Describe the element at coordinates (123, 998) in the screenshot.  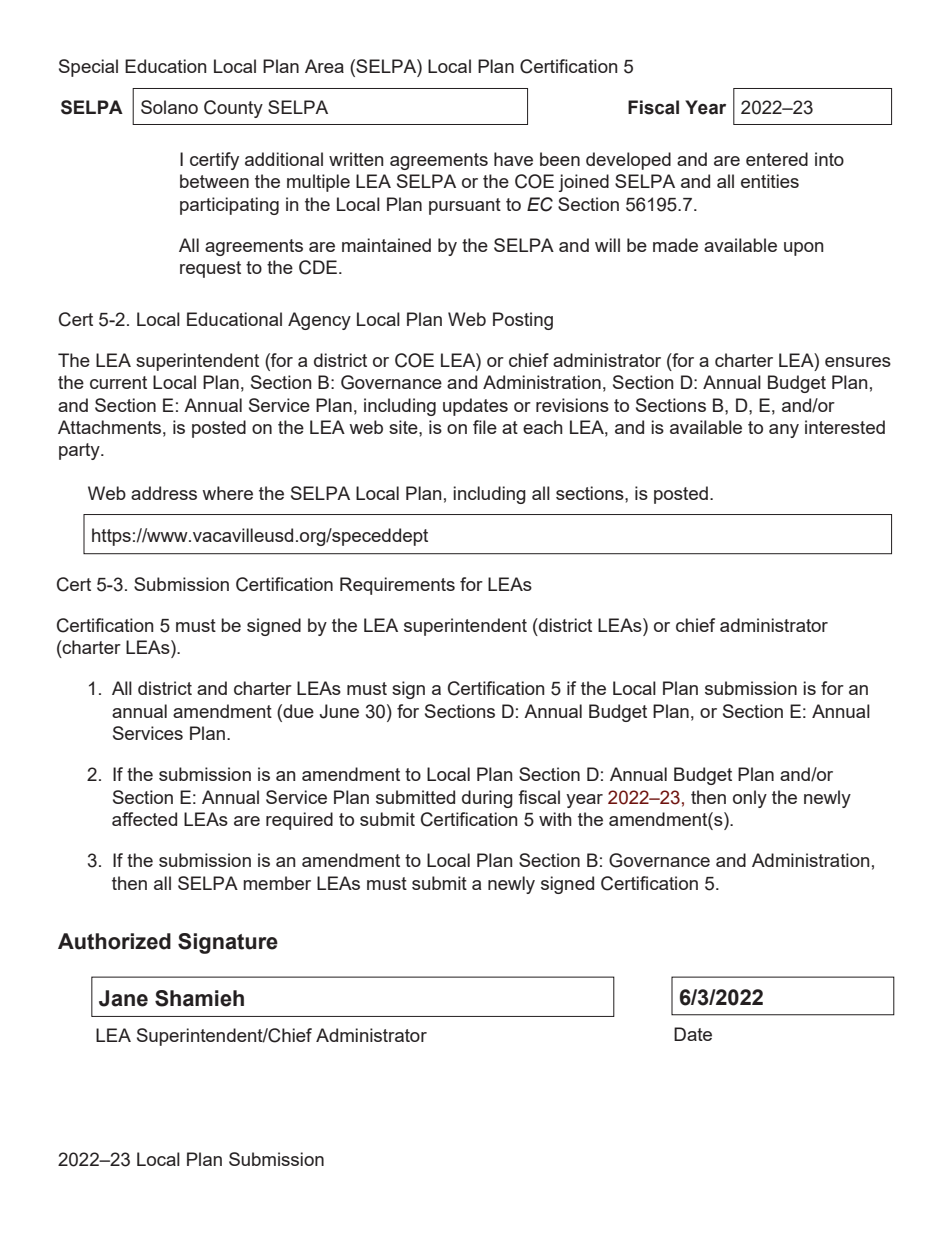
I see `Jane` at that location.
